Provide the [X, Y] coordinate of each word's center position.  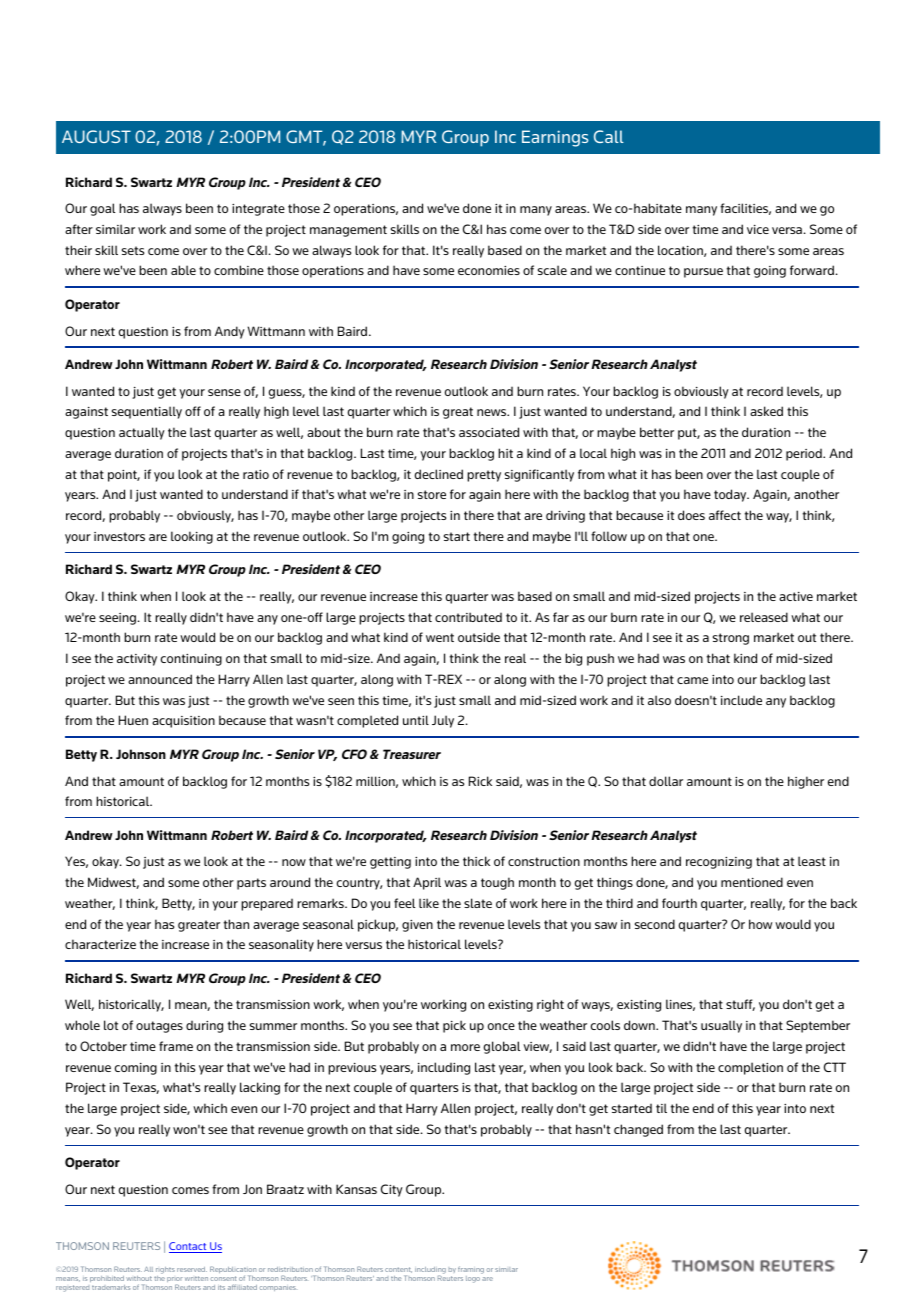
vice [758, 229]
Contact [189, 1247]
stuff [740, 1005]
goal [102, 209]
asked [766, 411]
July [443, 721]
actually [142, 433]
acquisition [183, 722]
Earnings [555, 138]
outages [159, 1027]
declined [439, 474]
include [741, 700]
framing [471, 1270]
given [417, 926]
